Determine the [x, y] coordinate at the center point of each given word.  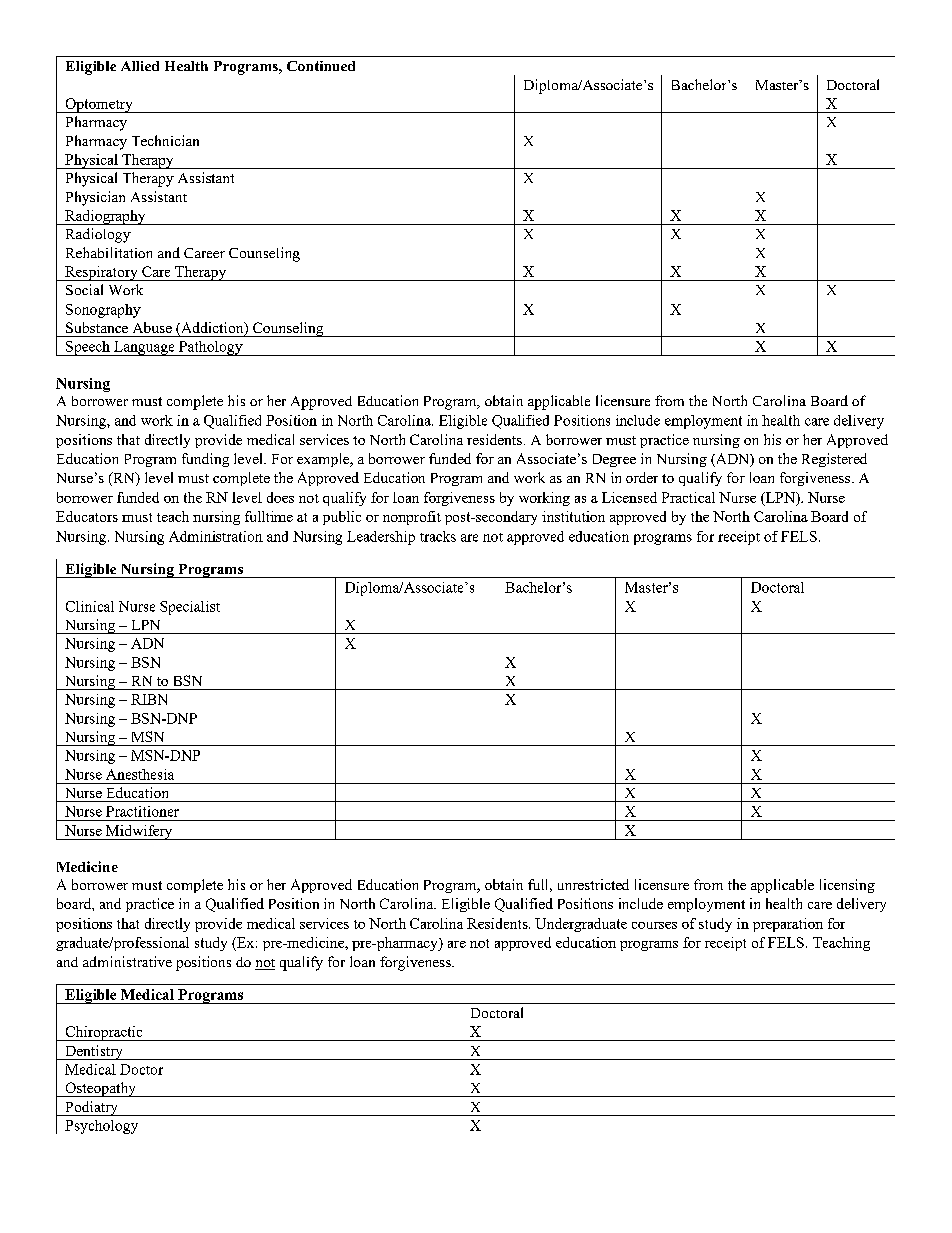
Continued [321, 66]
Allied [140, 66]
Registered [834, 460]
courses [654, 925]
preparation [788, 925]
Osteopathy [100, 1089]
